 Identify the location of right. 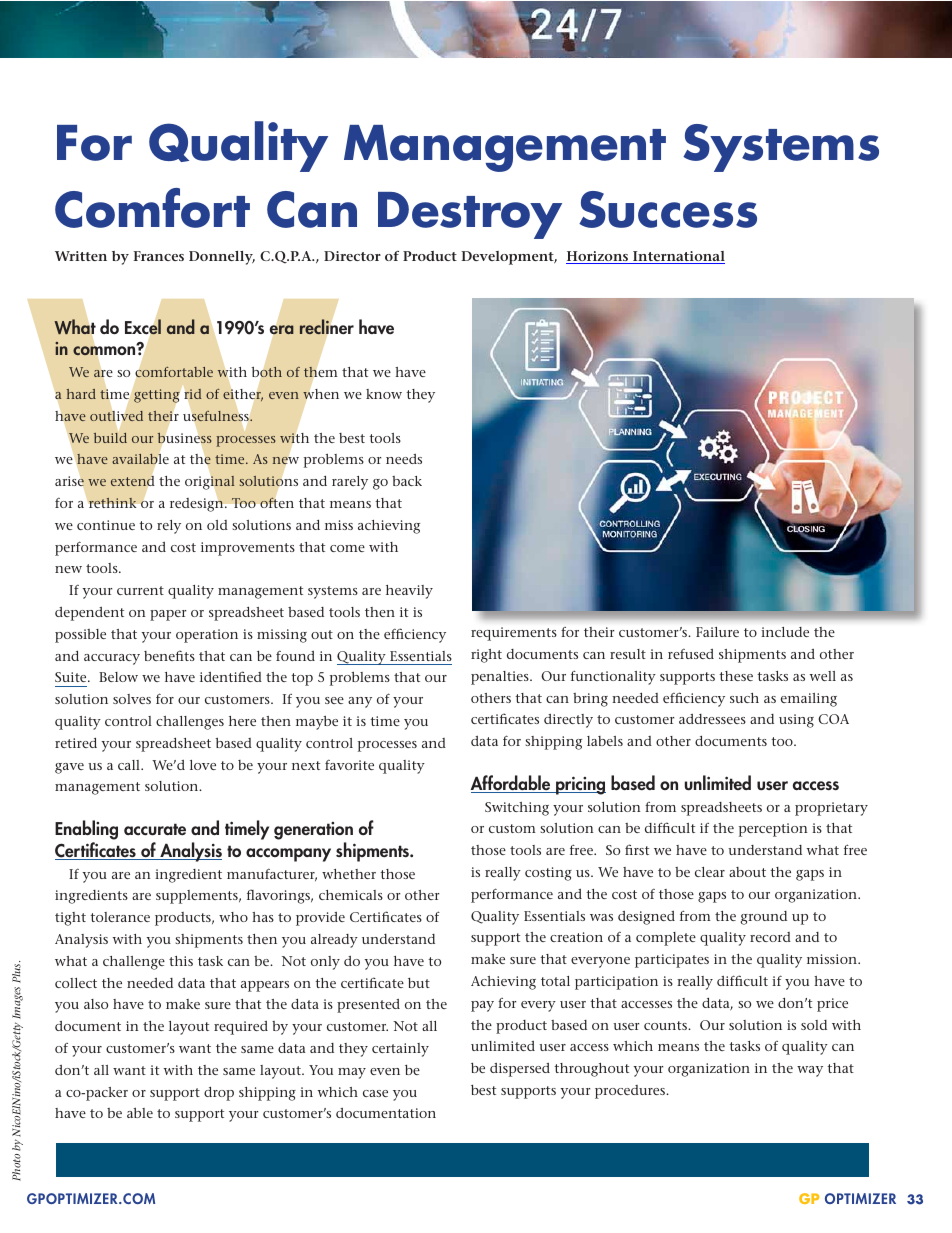
(486, 656).
